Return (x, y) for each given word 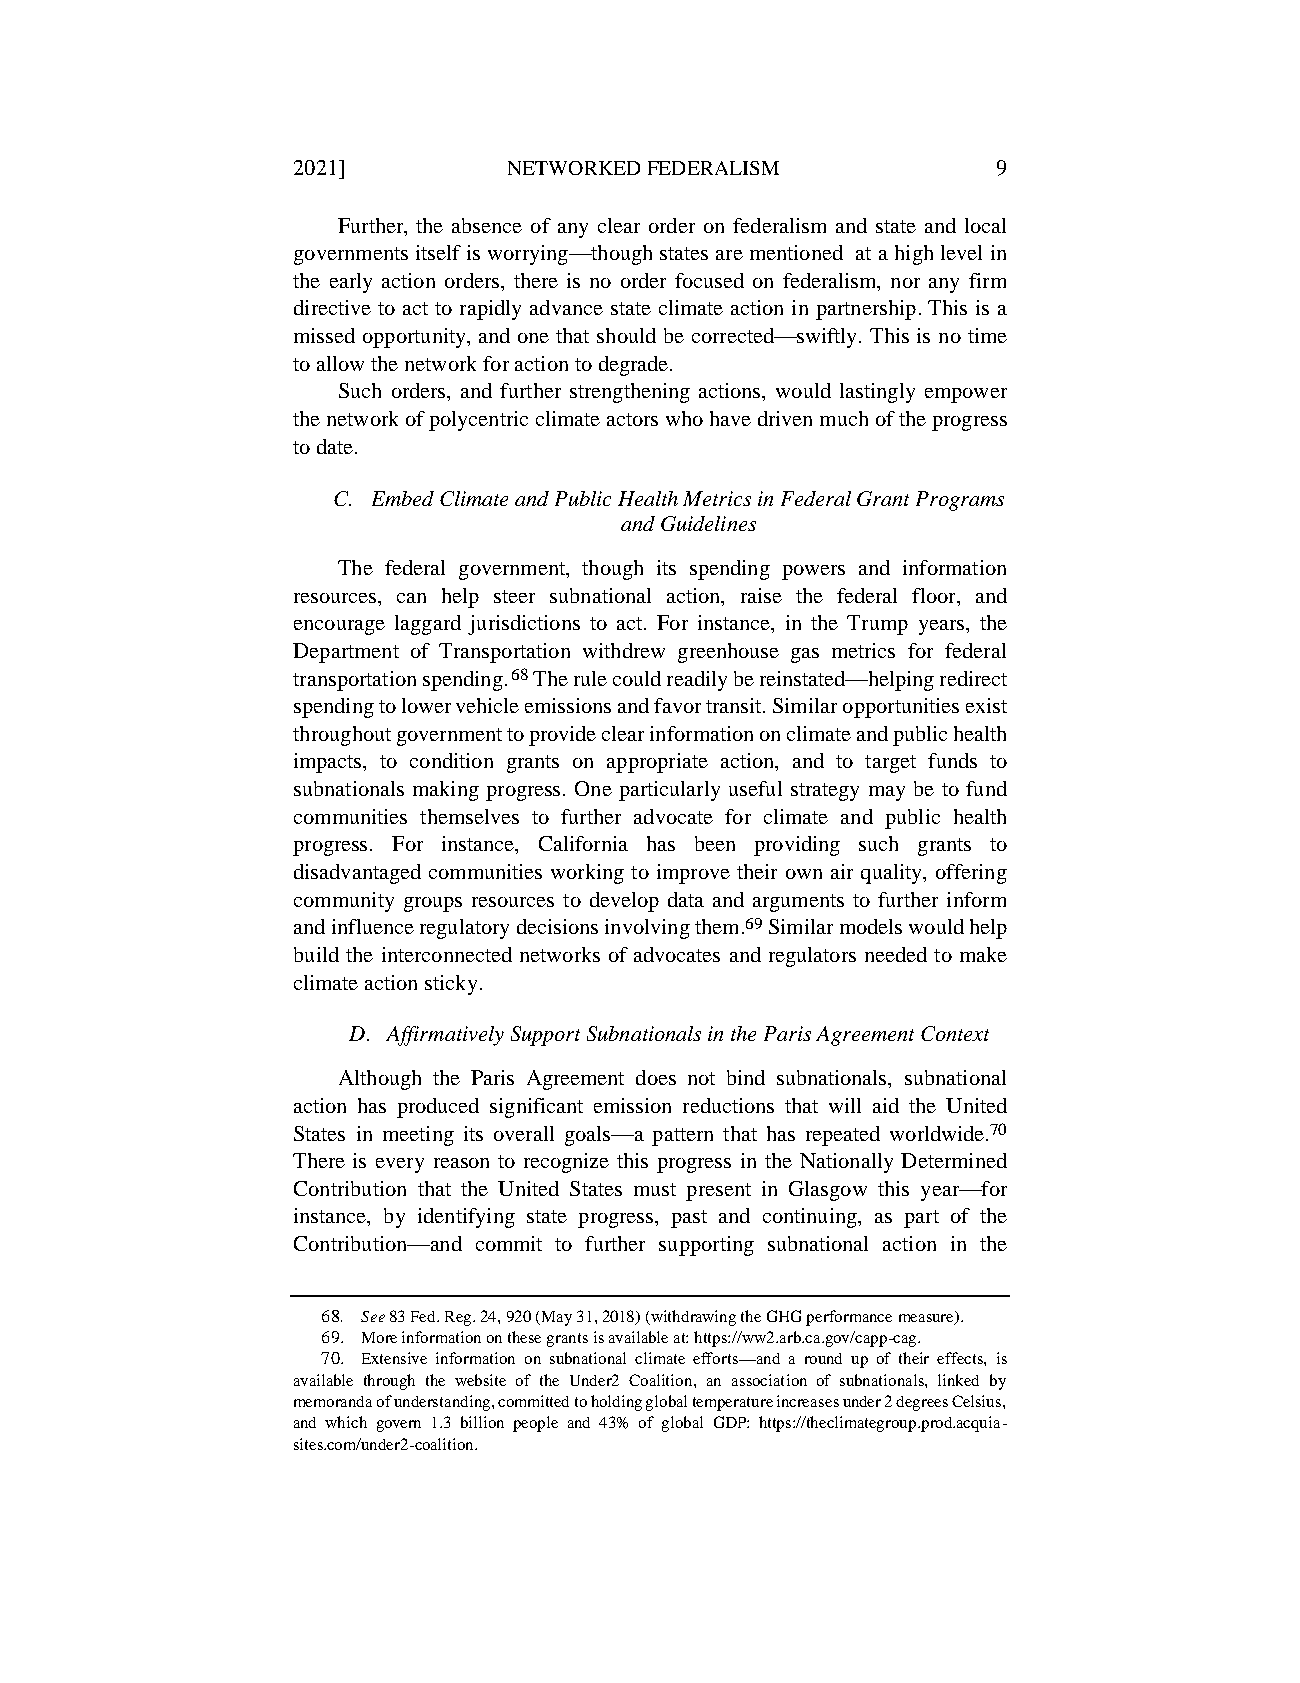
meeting (418, 1136)
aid (886, 1105)
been (715, 843)
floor (935, 595)
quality (892, 874)
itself (438, 252)
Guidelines (708, 523)
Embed (403, 498)
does (656, 1077)
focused (709, 280)
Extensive (394, 1358)
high (914, 255)
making (446, 791)
